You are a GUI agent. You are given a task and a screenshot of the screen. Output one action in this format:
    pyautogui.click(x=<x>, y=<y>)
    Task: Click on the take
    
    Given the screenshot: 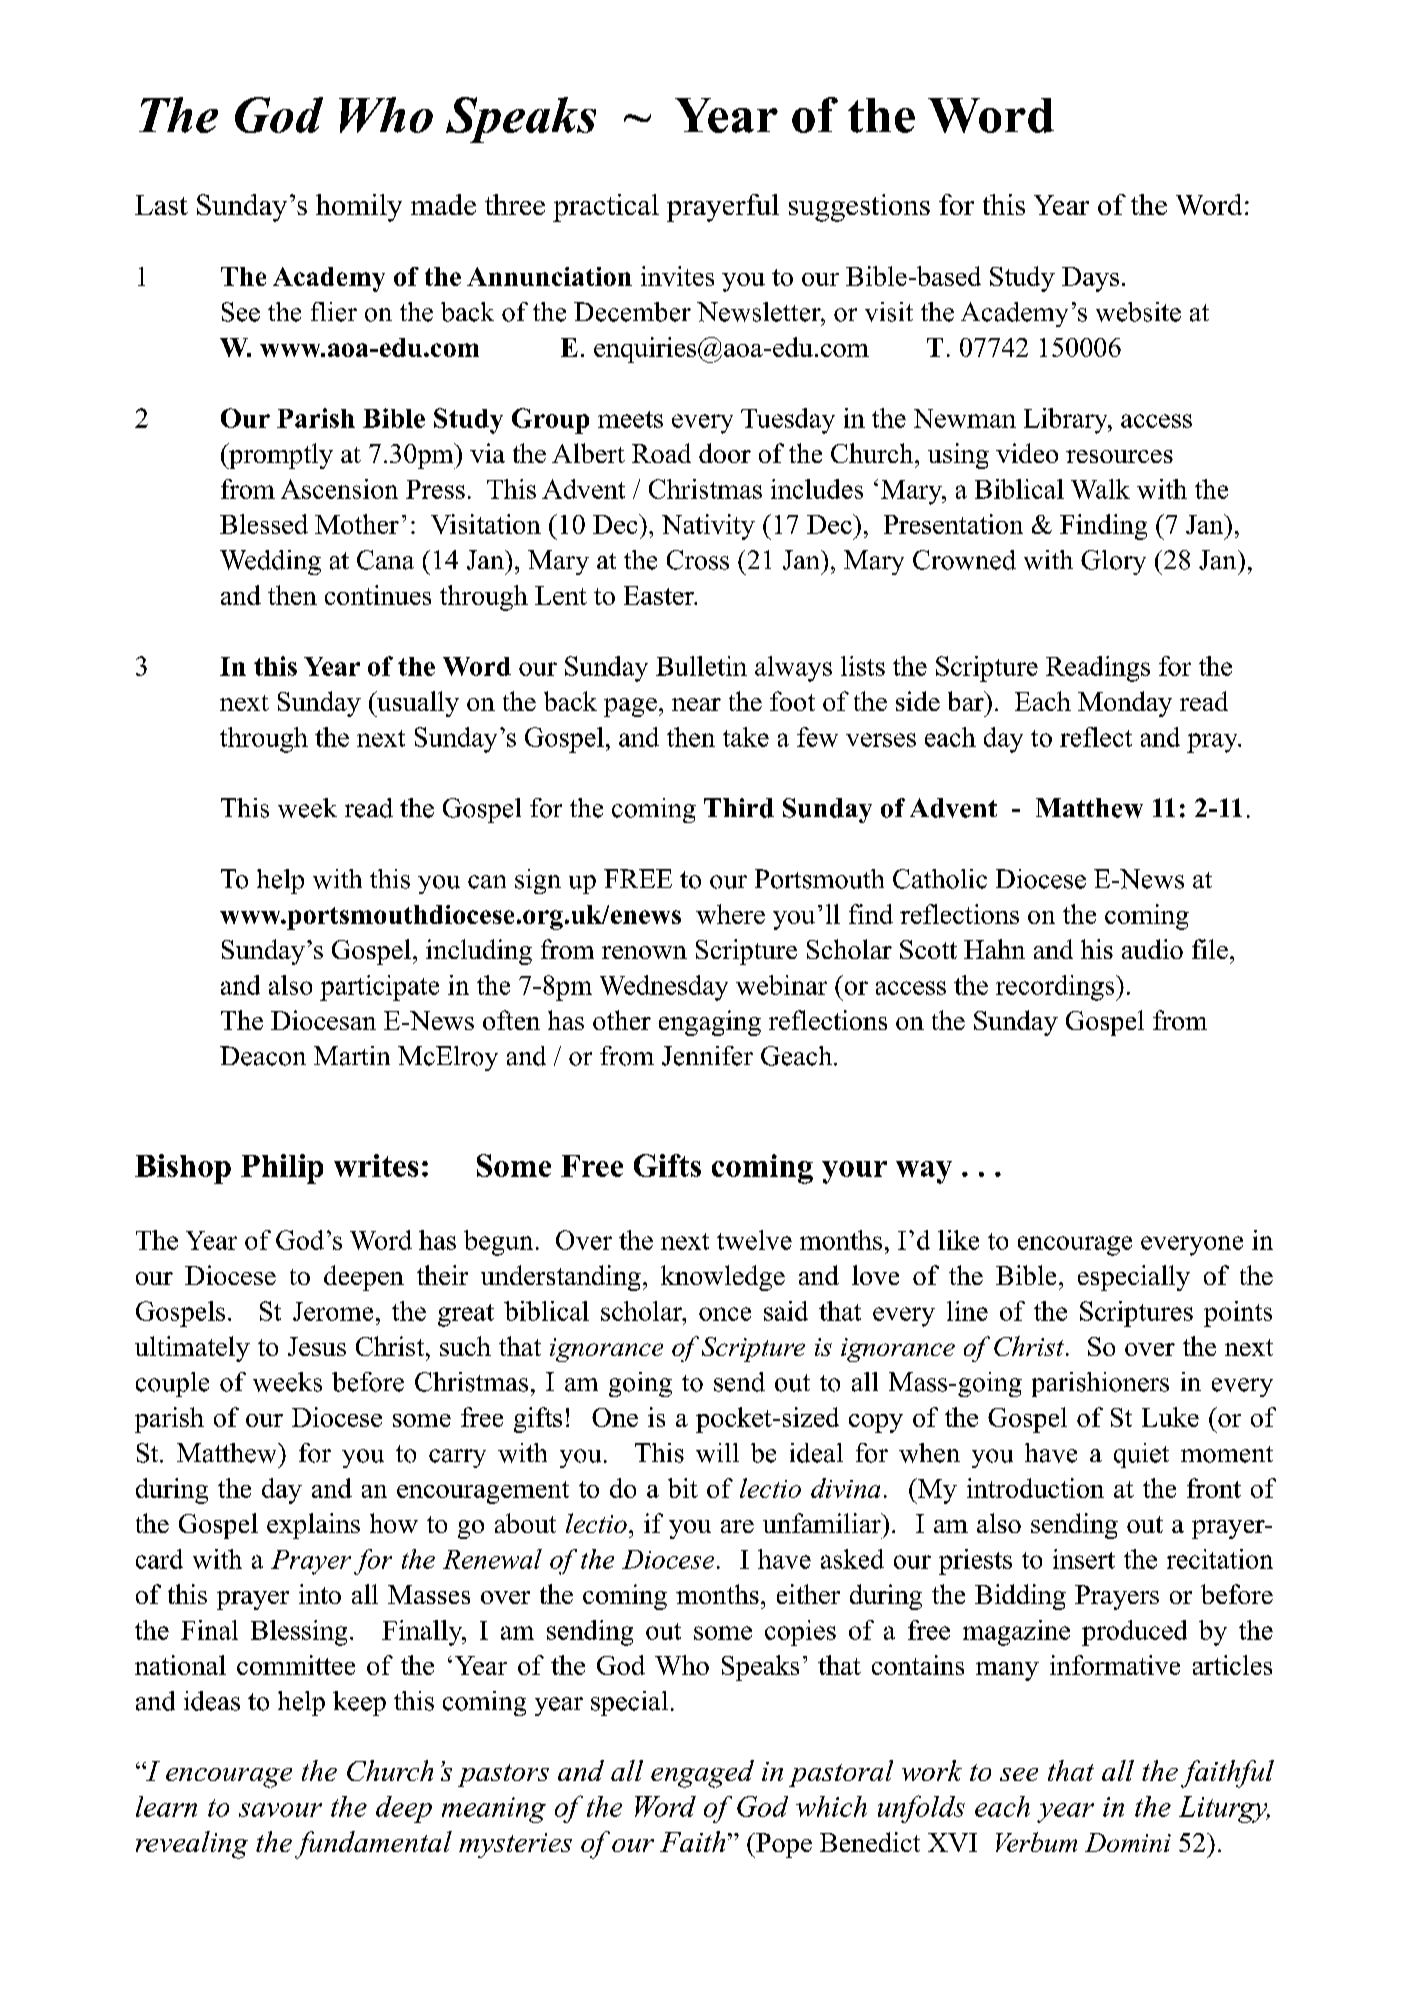 What is the action you would take?
    pyautogui.click(x=746, y=737)
